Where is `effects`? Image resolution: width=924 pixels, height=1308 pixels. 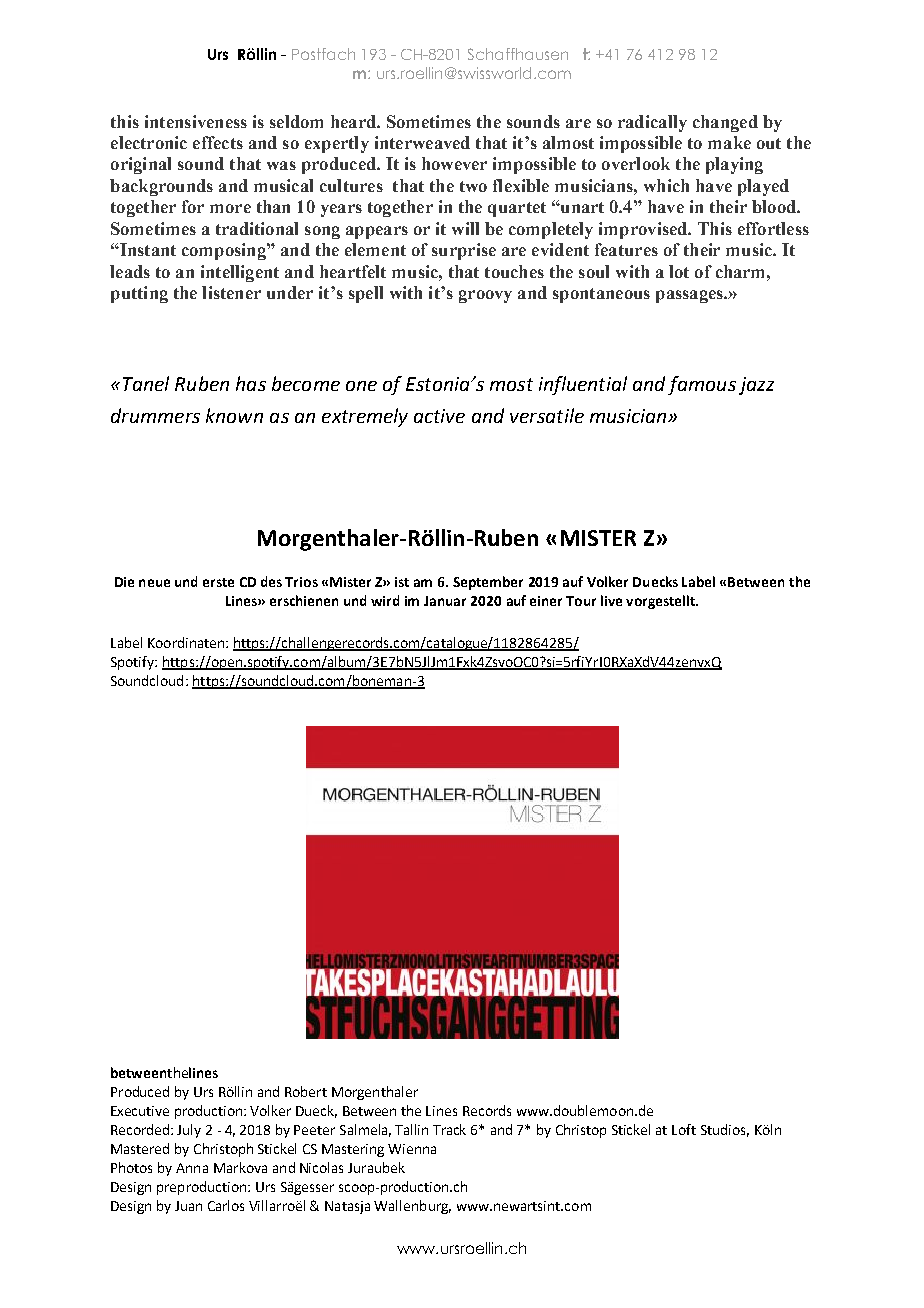 effects is located at coordinates (218, 142).
